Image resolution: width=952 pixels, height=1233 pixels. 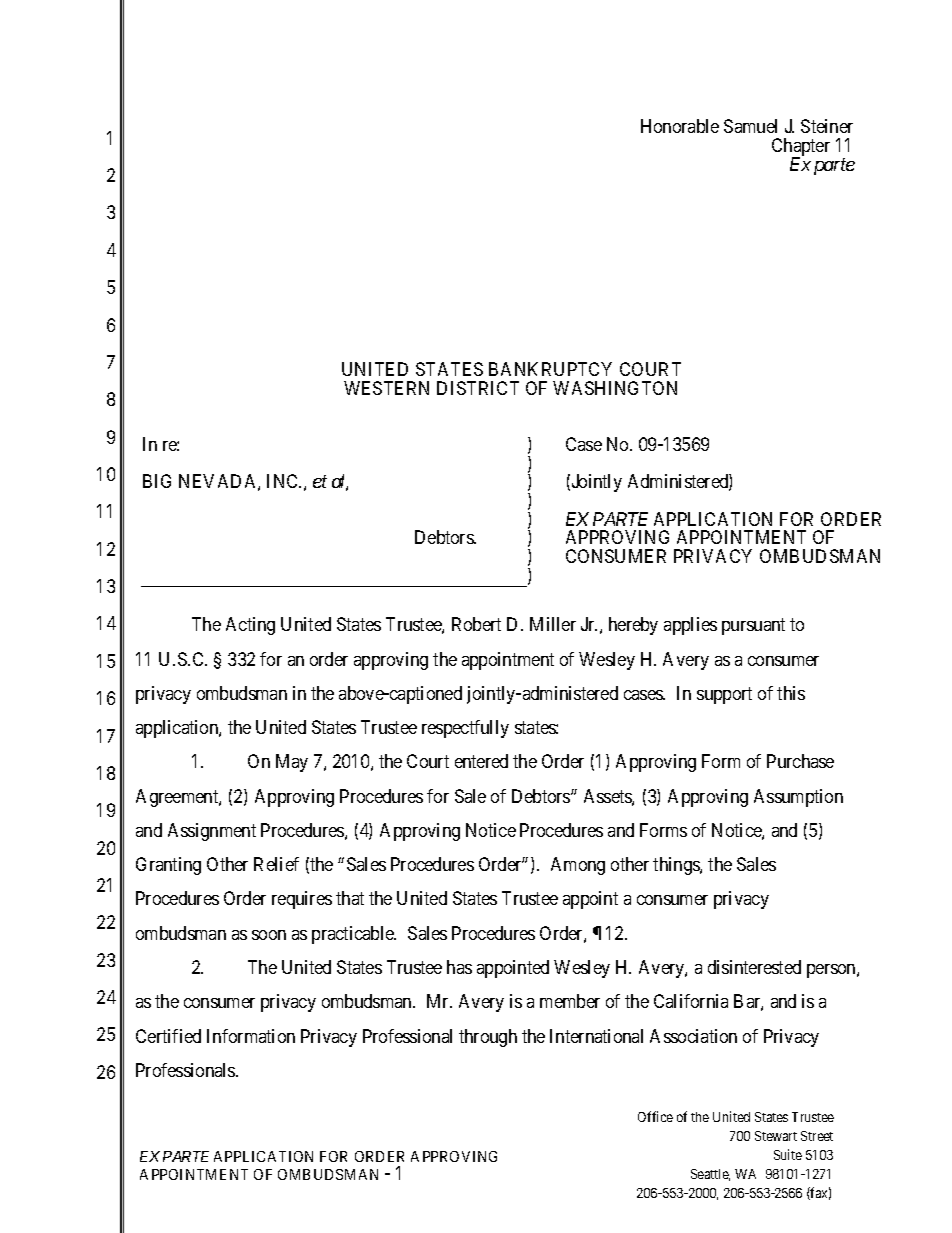 What do you see at coordinates (476, 624) in the screenshot?
I see `Robert` at bounding box center [476, 624].
